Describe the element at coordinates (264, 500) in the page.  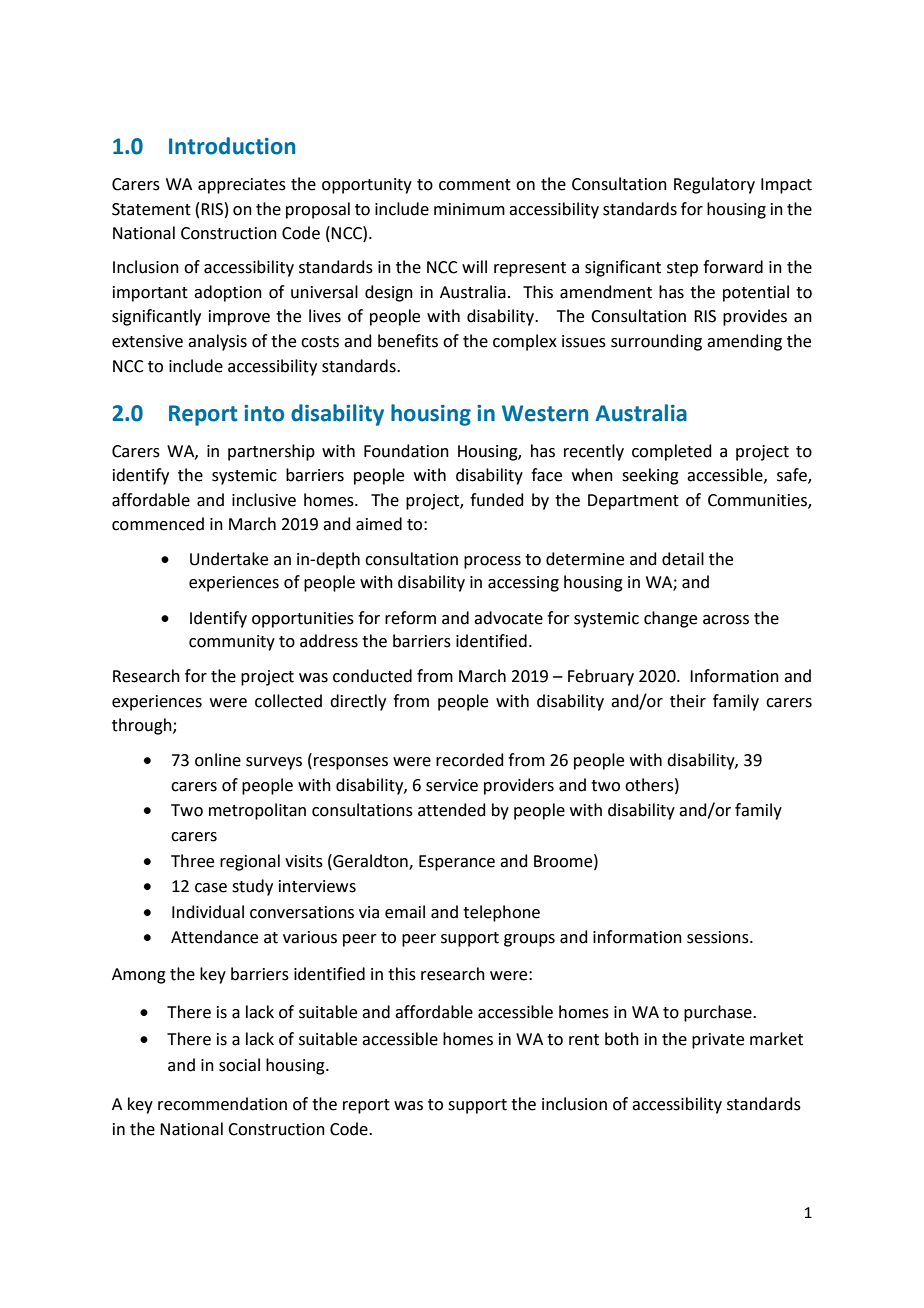
I see `inclusive` at that location.
